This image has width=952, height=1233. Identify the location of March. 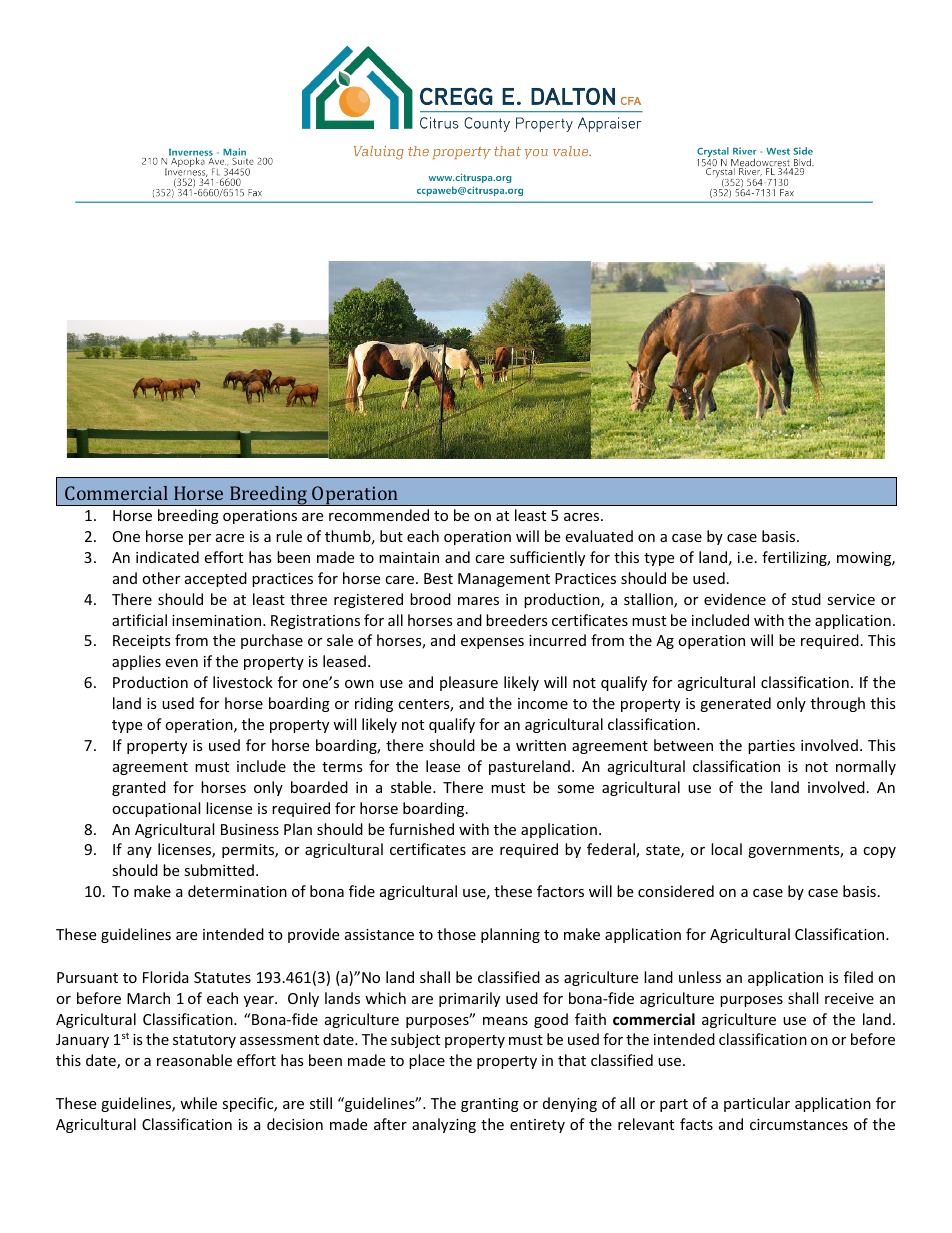
(148, 998).
